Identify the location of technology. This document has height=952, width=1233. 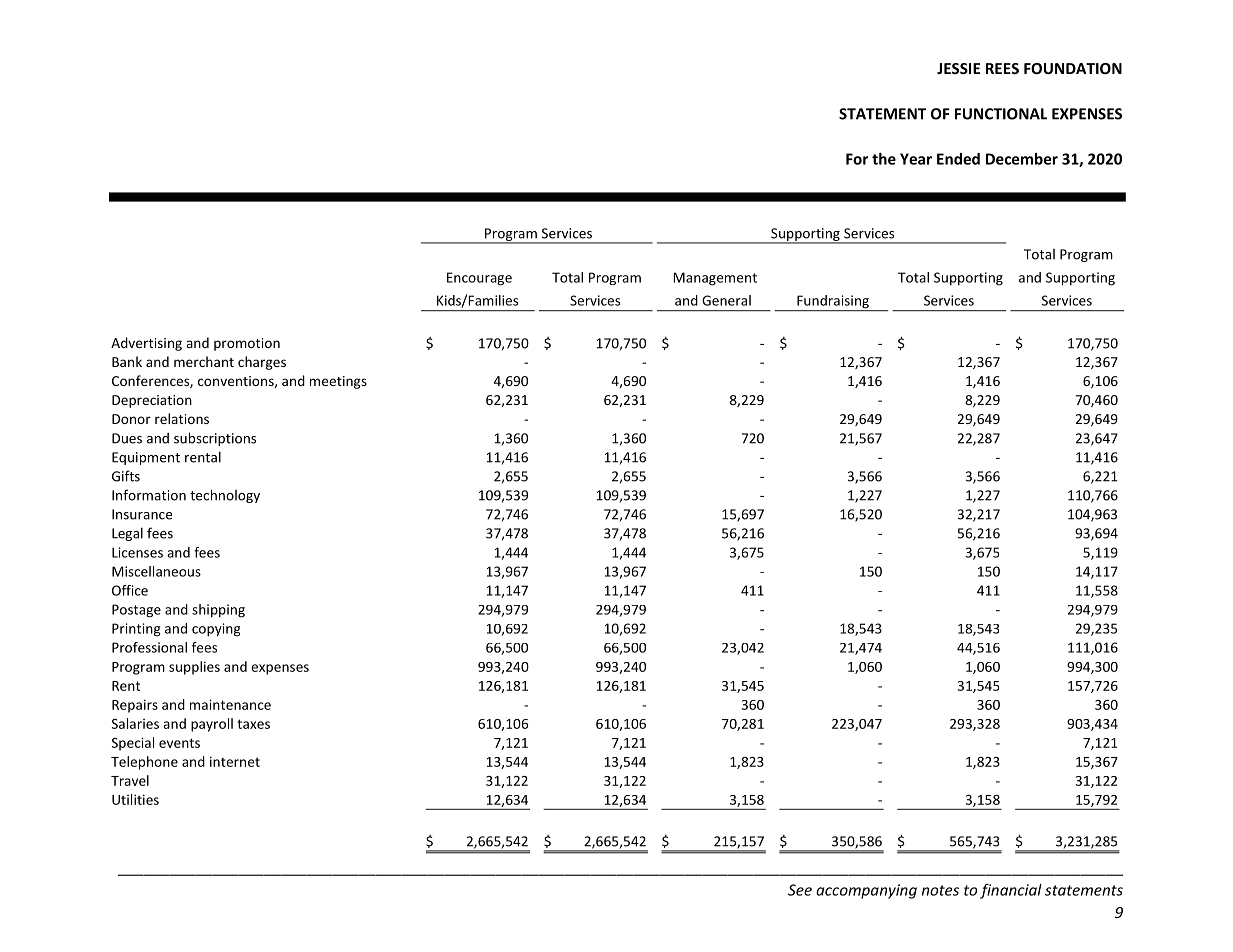
(225, 496).
